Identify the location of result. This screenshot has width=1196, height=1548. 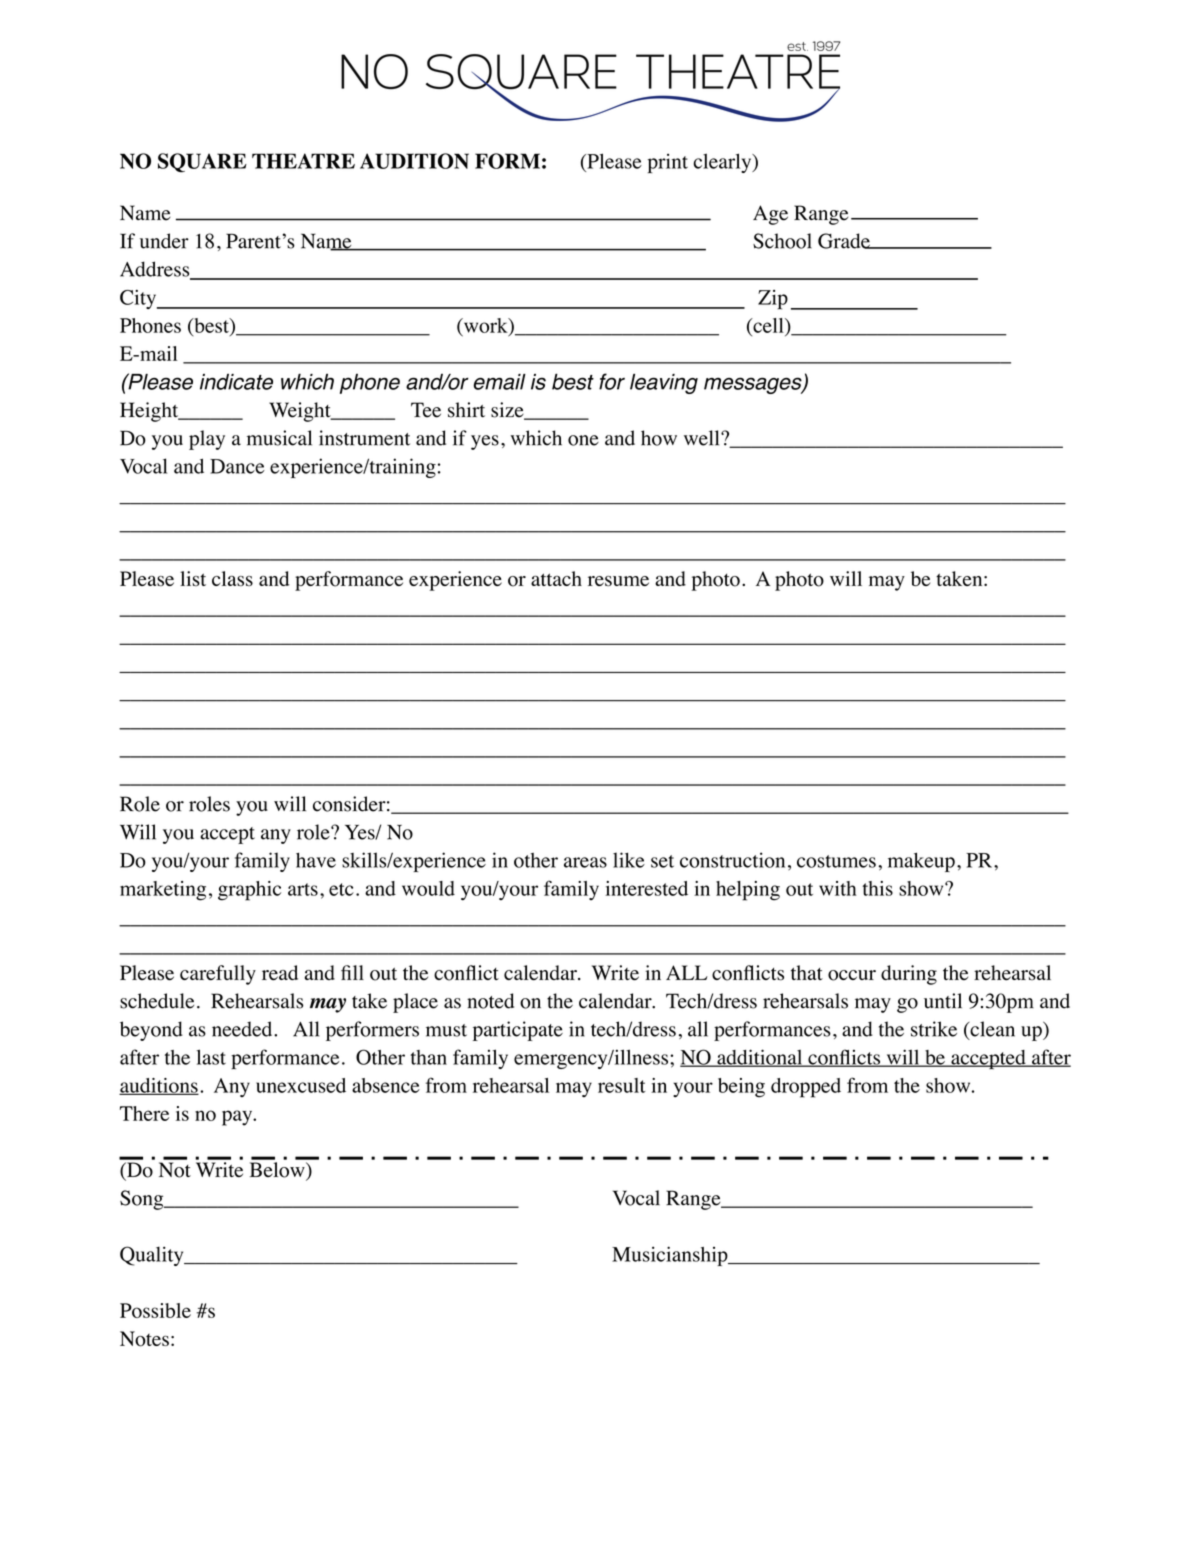
(622, 1085).
